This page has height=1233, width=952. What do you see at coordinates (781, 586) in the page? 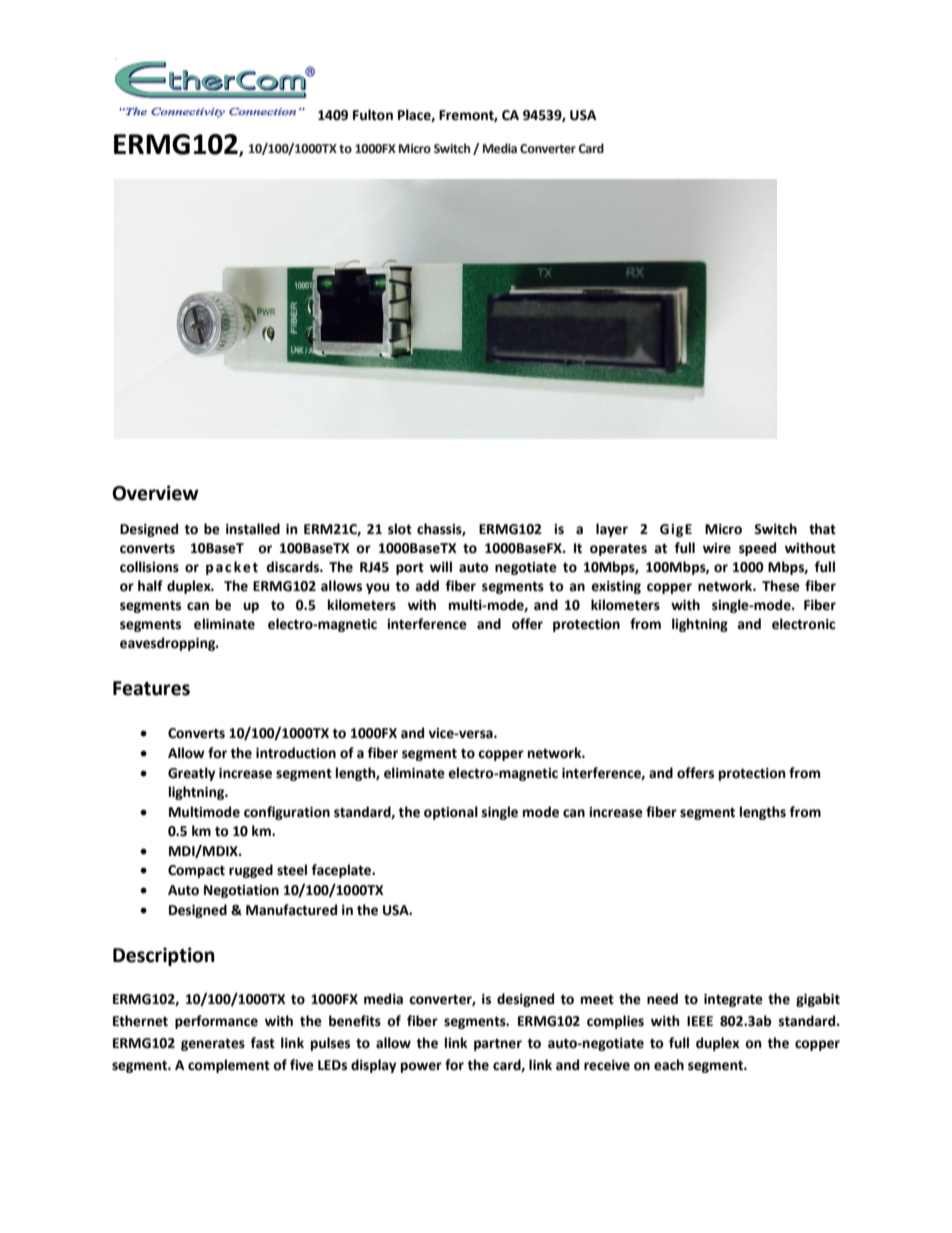
I see `These` at bounding box center [781, 586].
